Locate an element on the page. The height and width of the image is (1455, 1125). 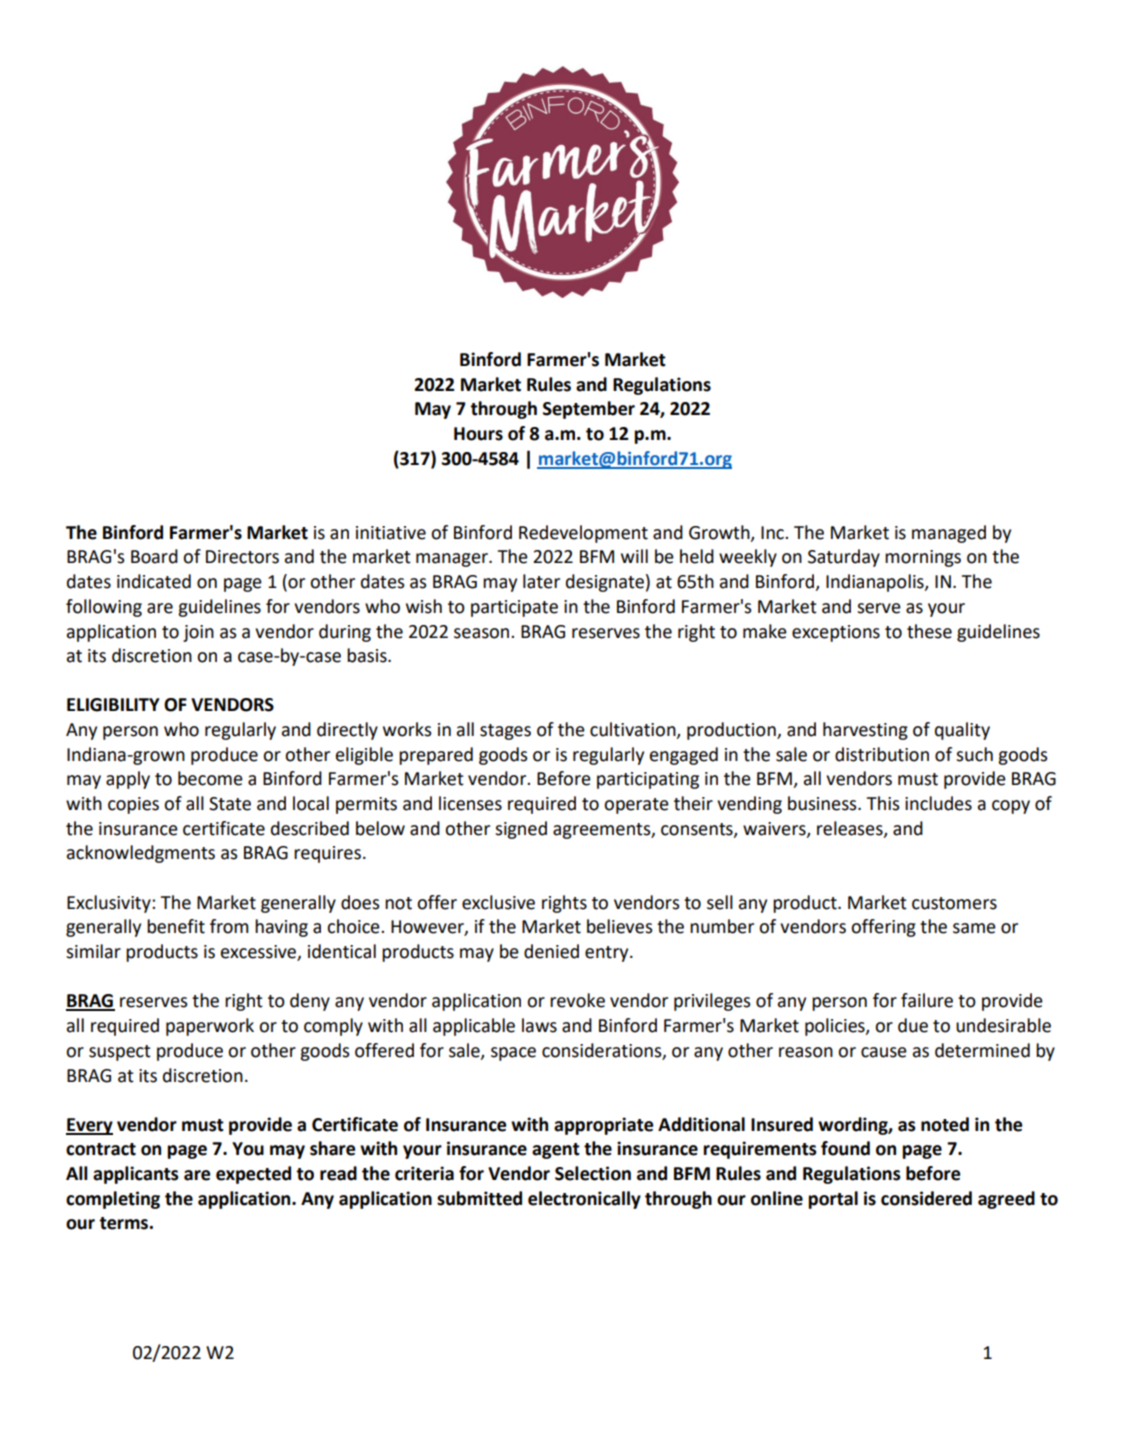
expected is located at coordinates (253, 1175).
